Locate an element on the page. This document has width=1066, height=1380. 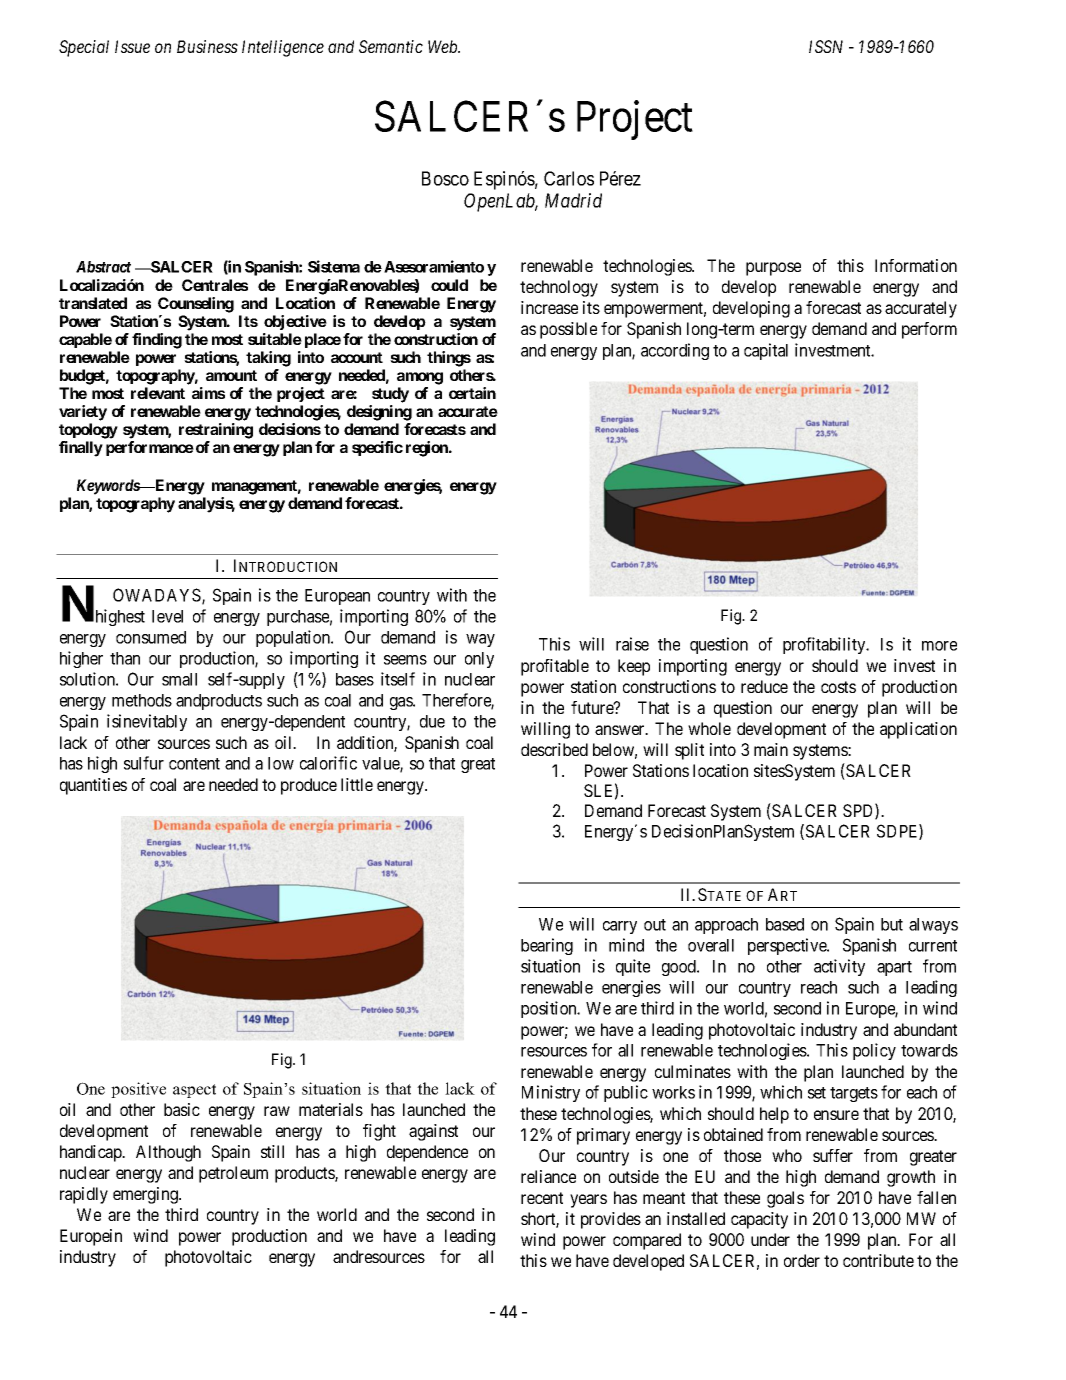
ISSN is located at coordinates (826, 46).
